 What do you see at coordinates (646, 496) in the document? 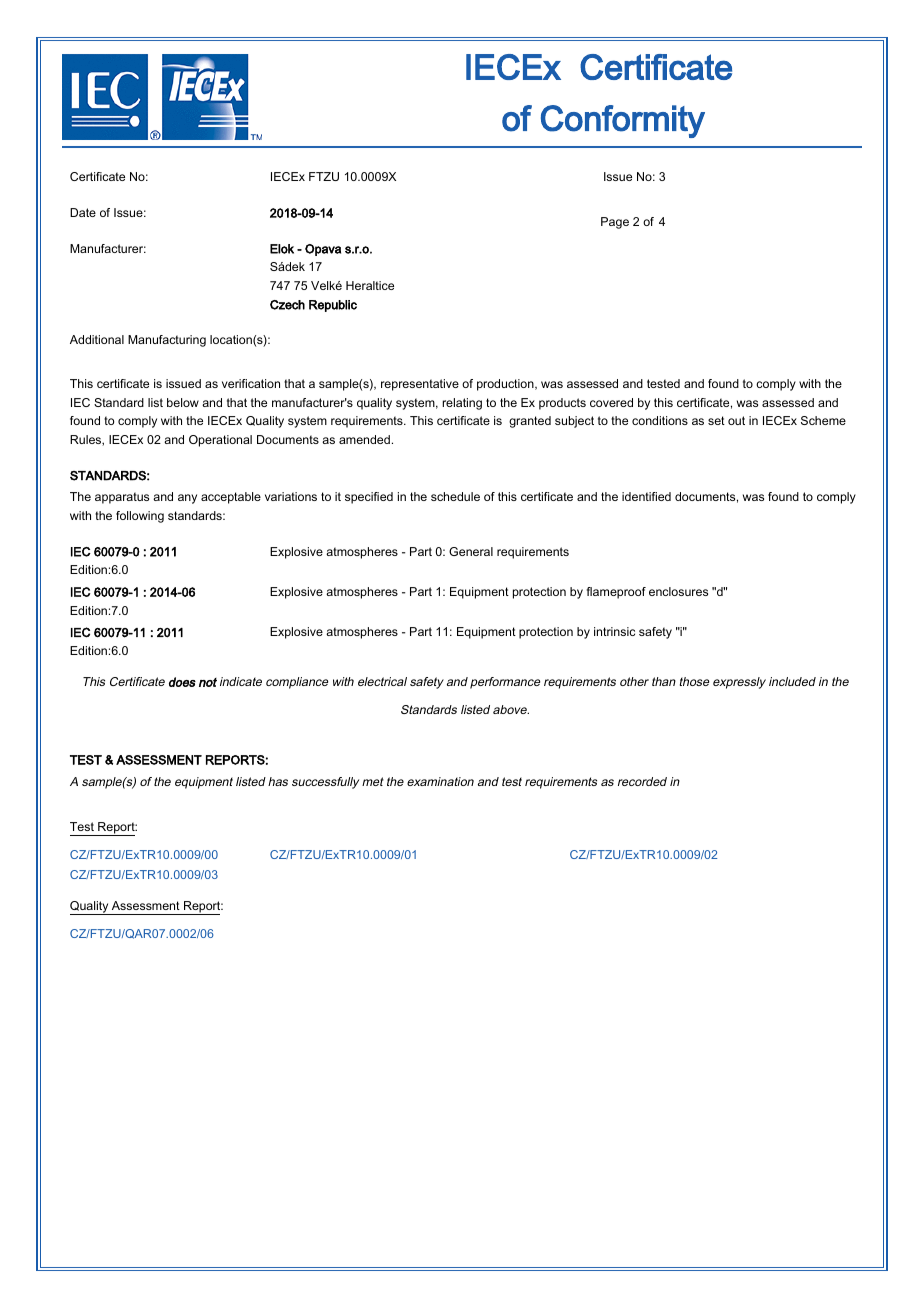
I see `identified` at bounding box center [646, 496].
